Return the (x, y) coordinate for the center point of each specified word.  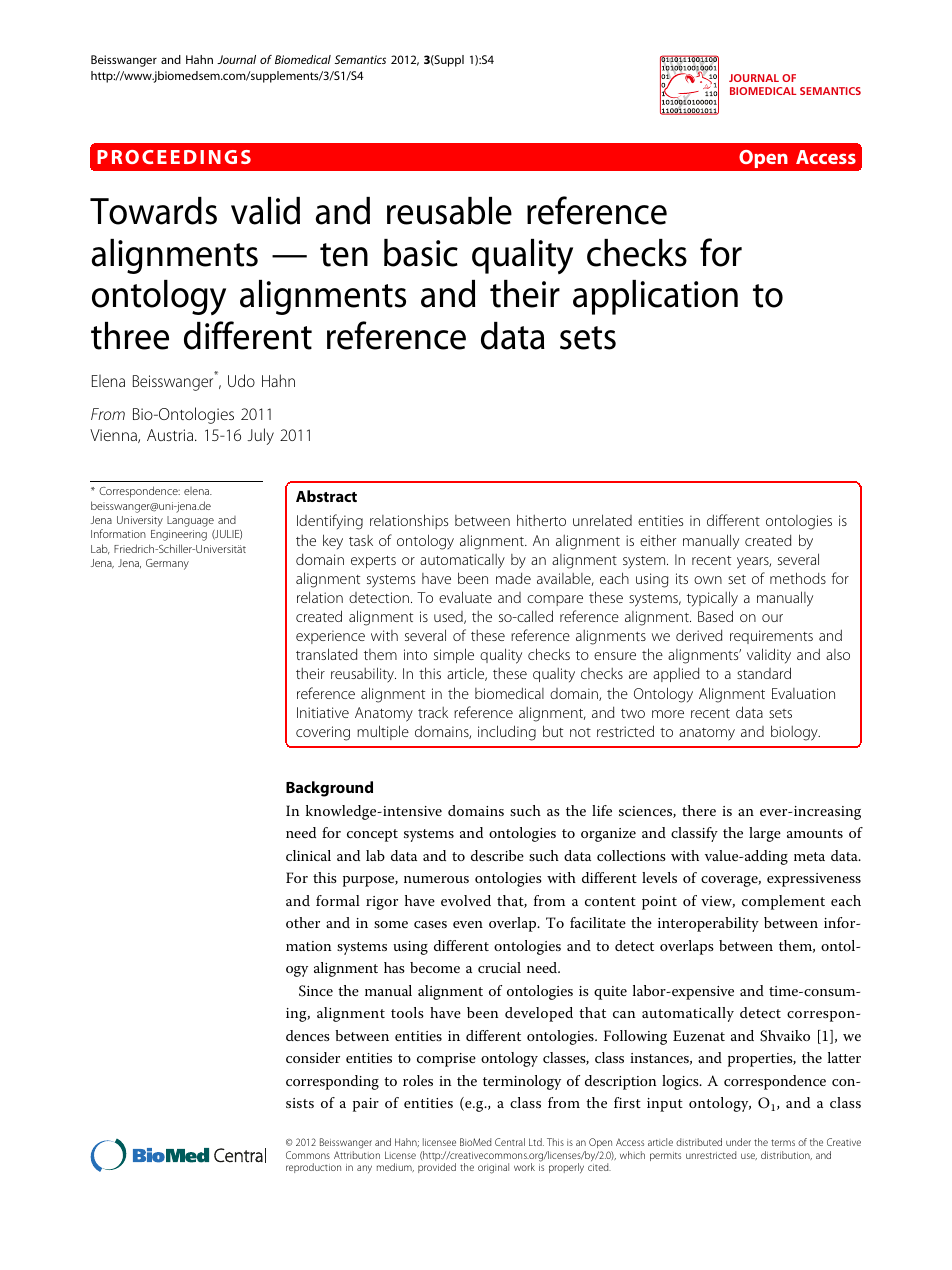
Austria (171, 435)
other (303, 922)
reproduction (313, 1168)
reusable (449, 211)
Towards (153, 211)
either (658, 540)
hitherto (541, 520)
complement (783, 902)
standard (764, 673)
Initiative (323, 712)
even (468, 924)
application (655, 297)
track (433, 712)
